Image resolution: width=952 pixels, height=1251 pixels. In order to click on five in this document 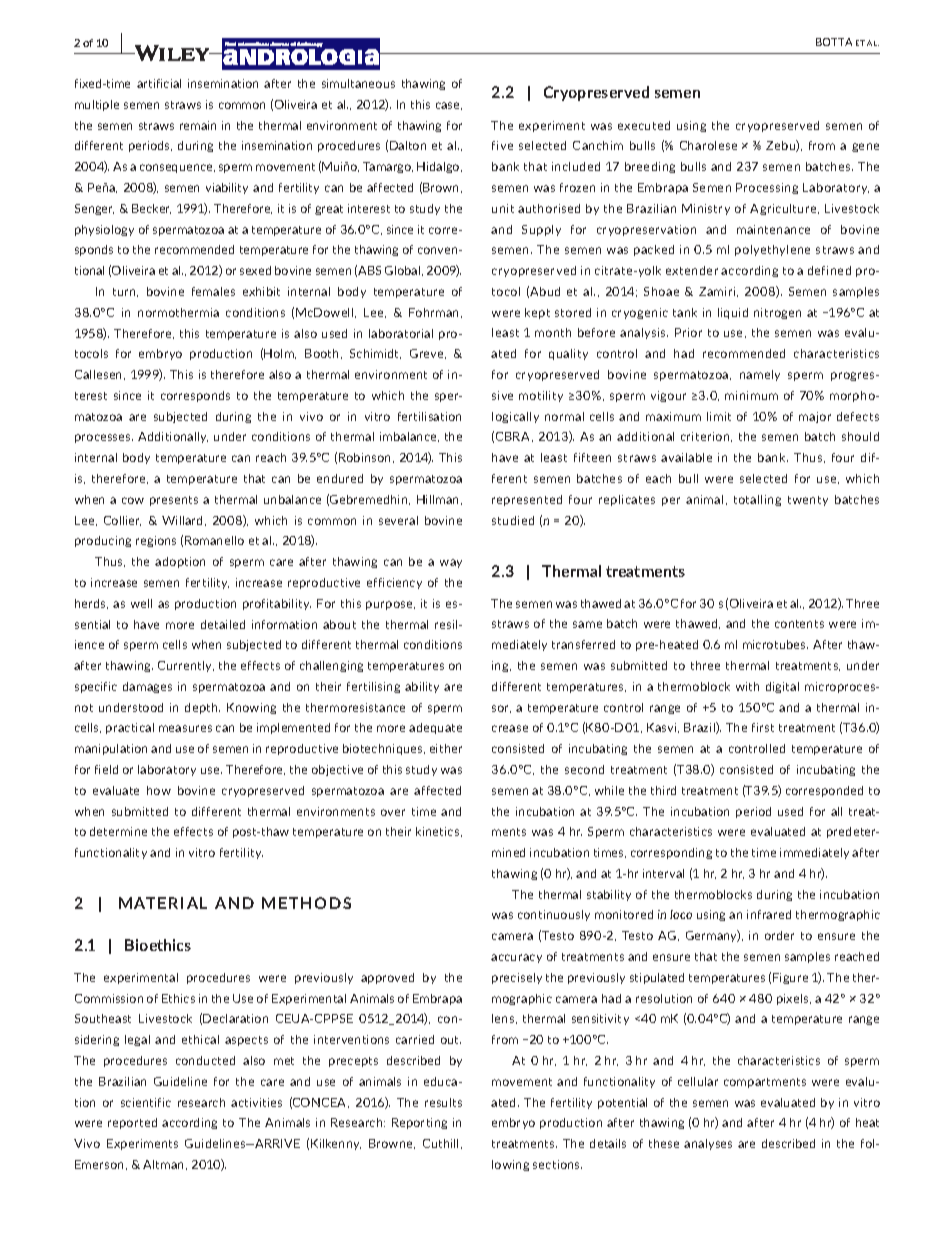, I will do `click(502, 145)`.
